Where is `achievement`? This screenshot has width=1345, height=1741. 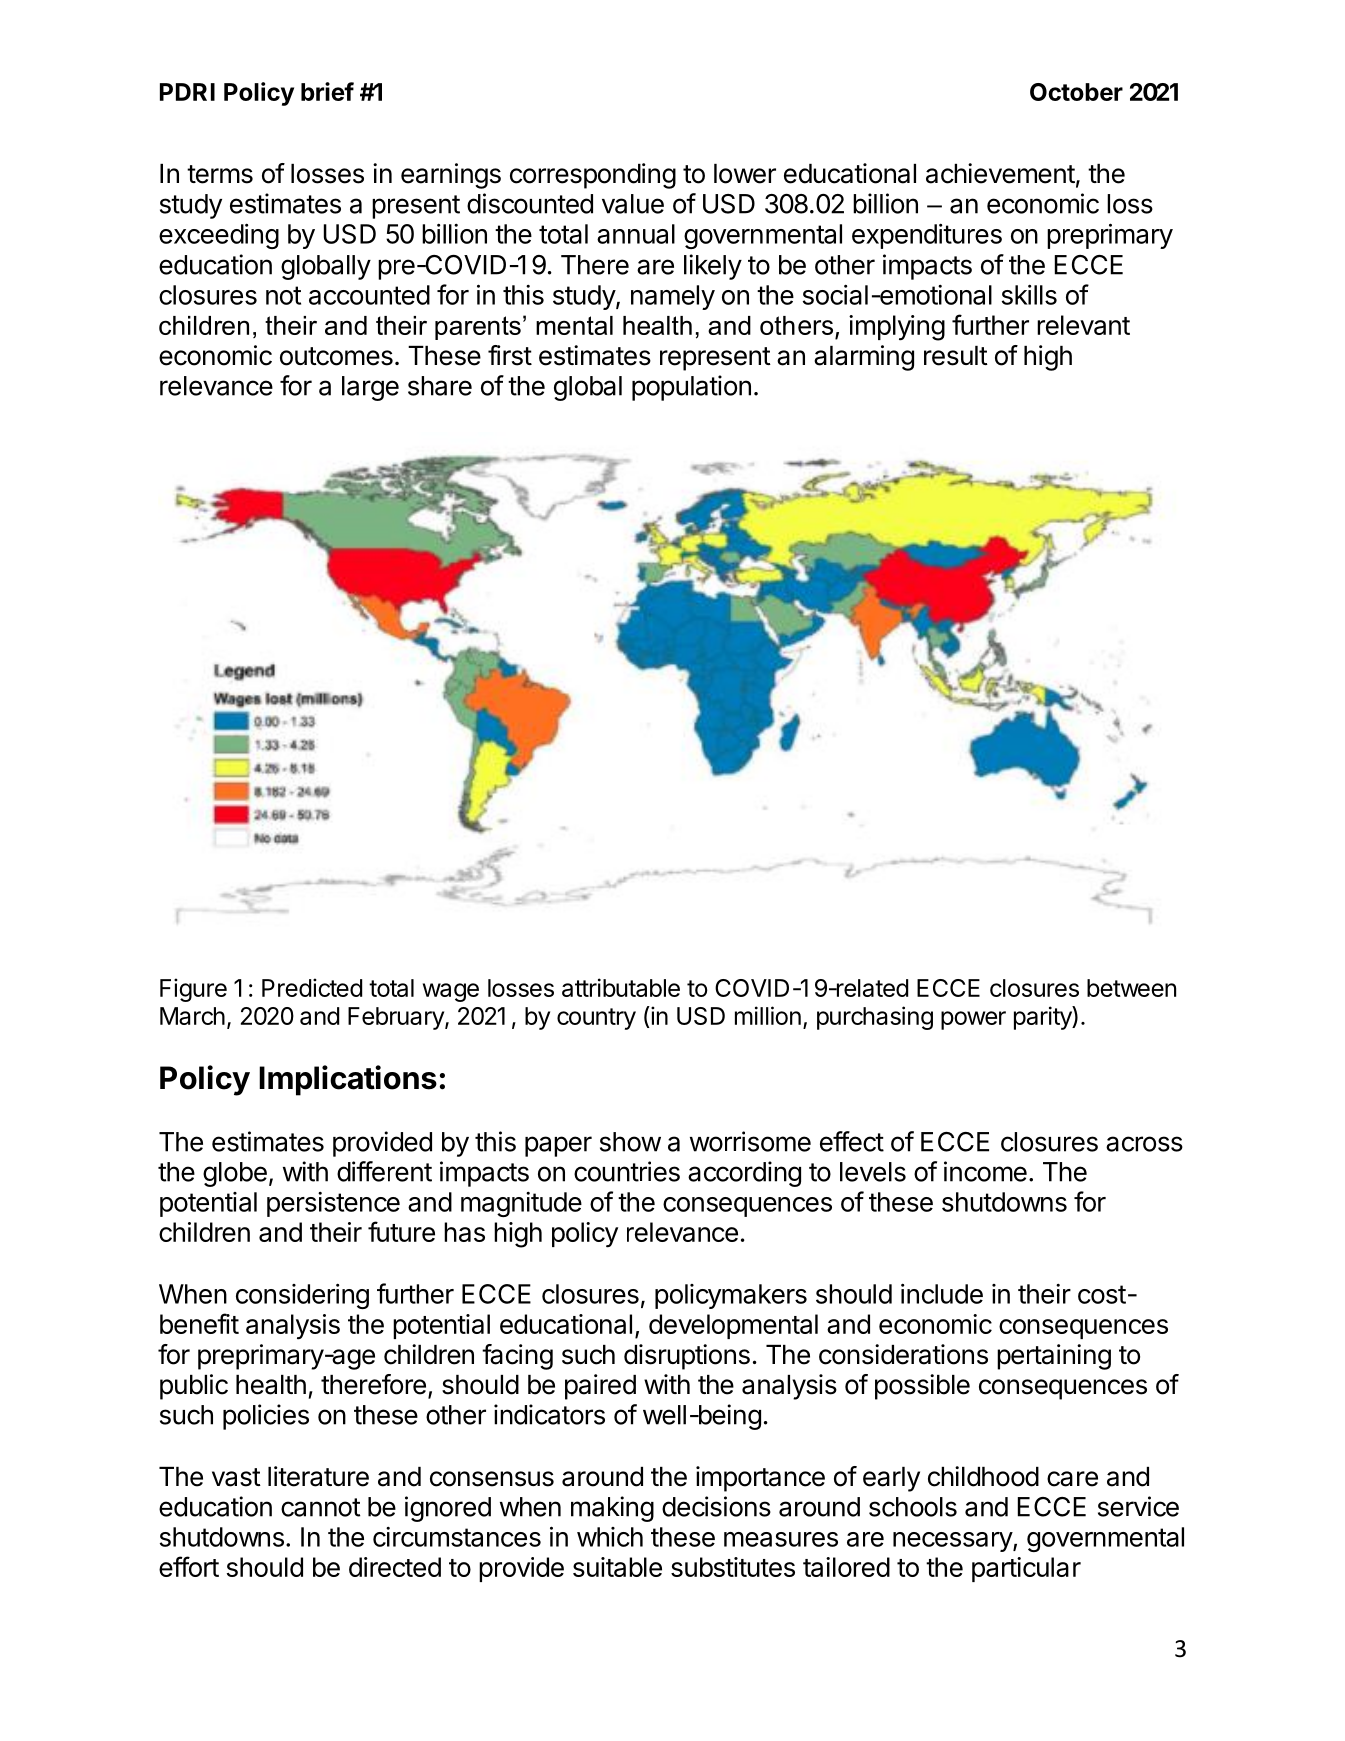 achievement is located at coordinates (1000, 173).
